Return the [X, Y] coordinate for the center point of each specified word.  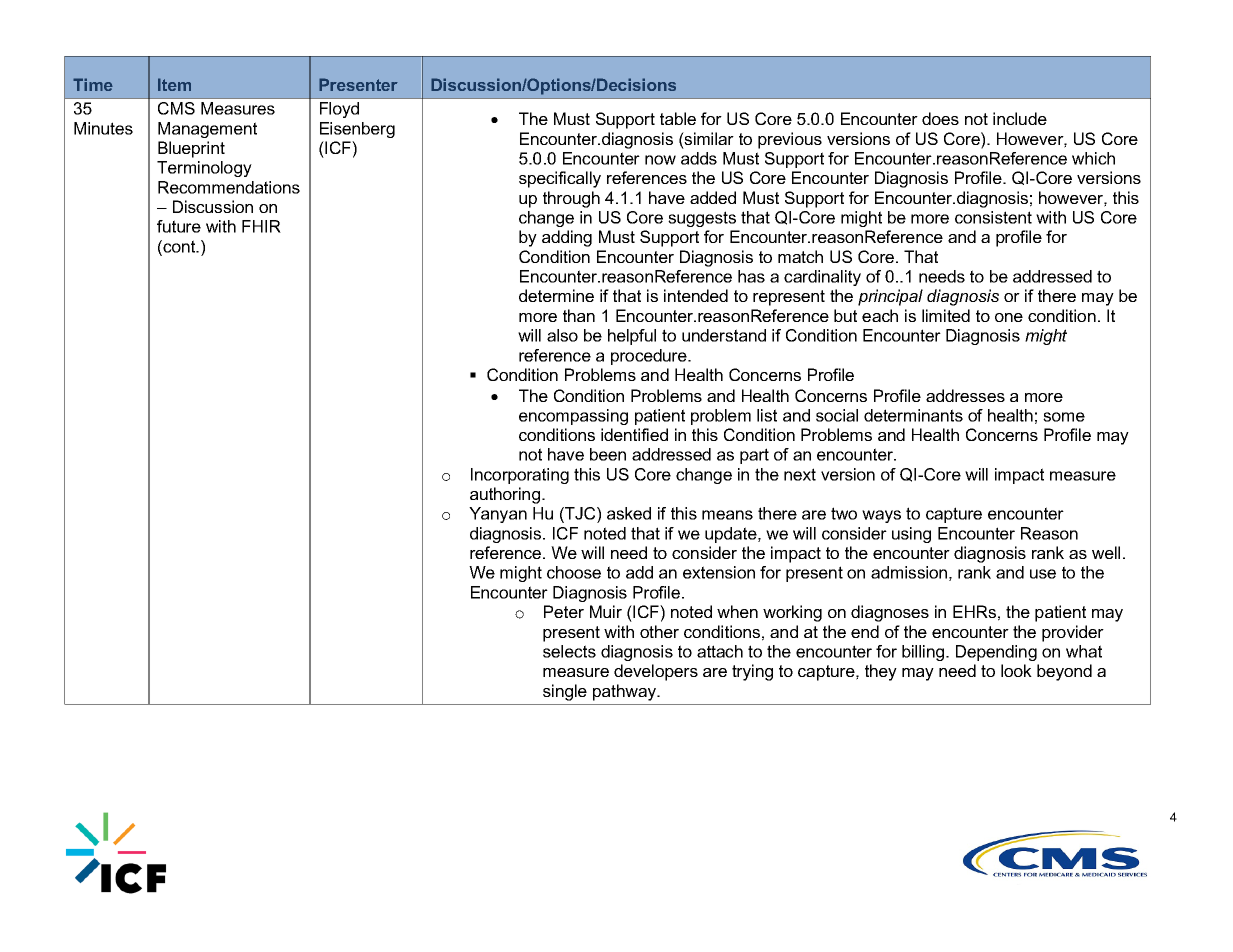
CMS [176, 108]
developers [656, 672]
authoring [505, 495]
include [1020, 118]
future [179, 226]
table [678, 118]
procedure [650, 357]
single [565, 692]
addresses [965, 395]
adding [567, 238]
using [911, 535]
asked [629, 513]
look [1016, 670]
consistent [993, 217]
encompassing [573, 417]
